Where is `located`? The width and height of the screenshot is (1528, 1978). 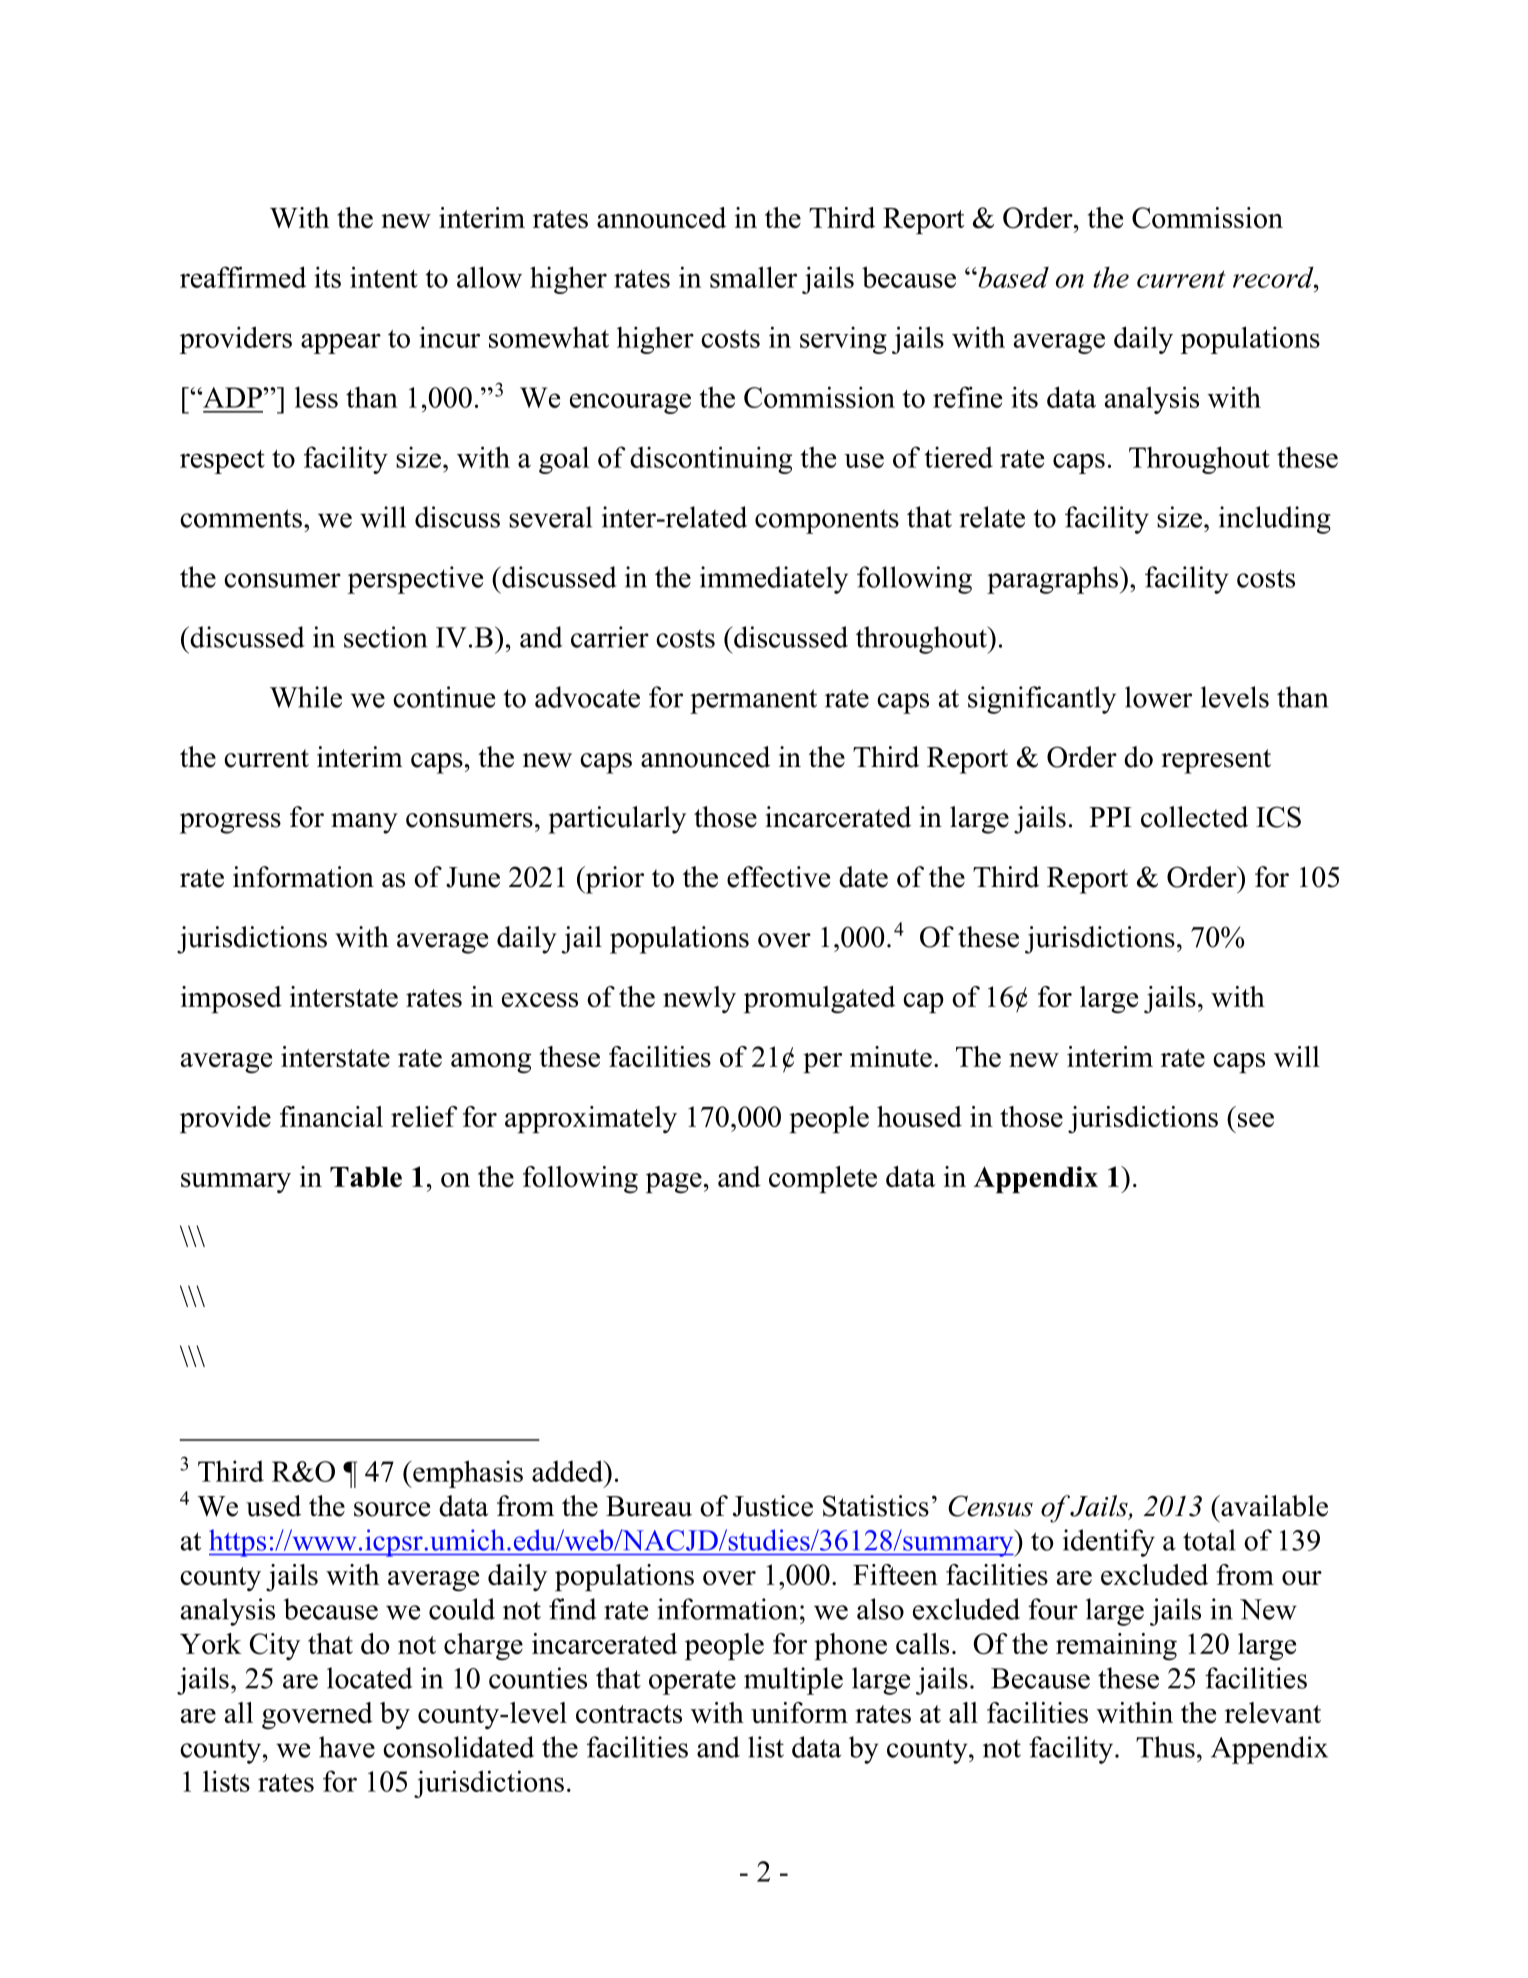
located is located at coordinates (370, 1678).
